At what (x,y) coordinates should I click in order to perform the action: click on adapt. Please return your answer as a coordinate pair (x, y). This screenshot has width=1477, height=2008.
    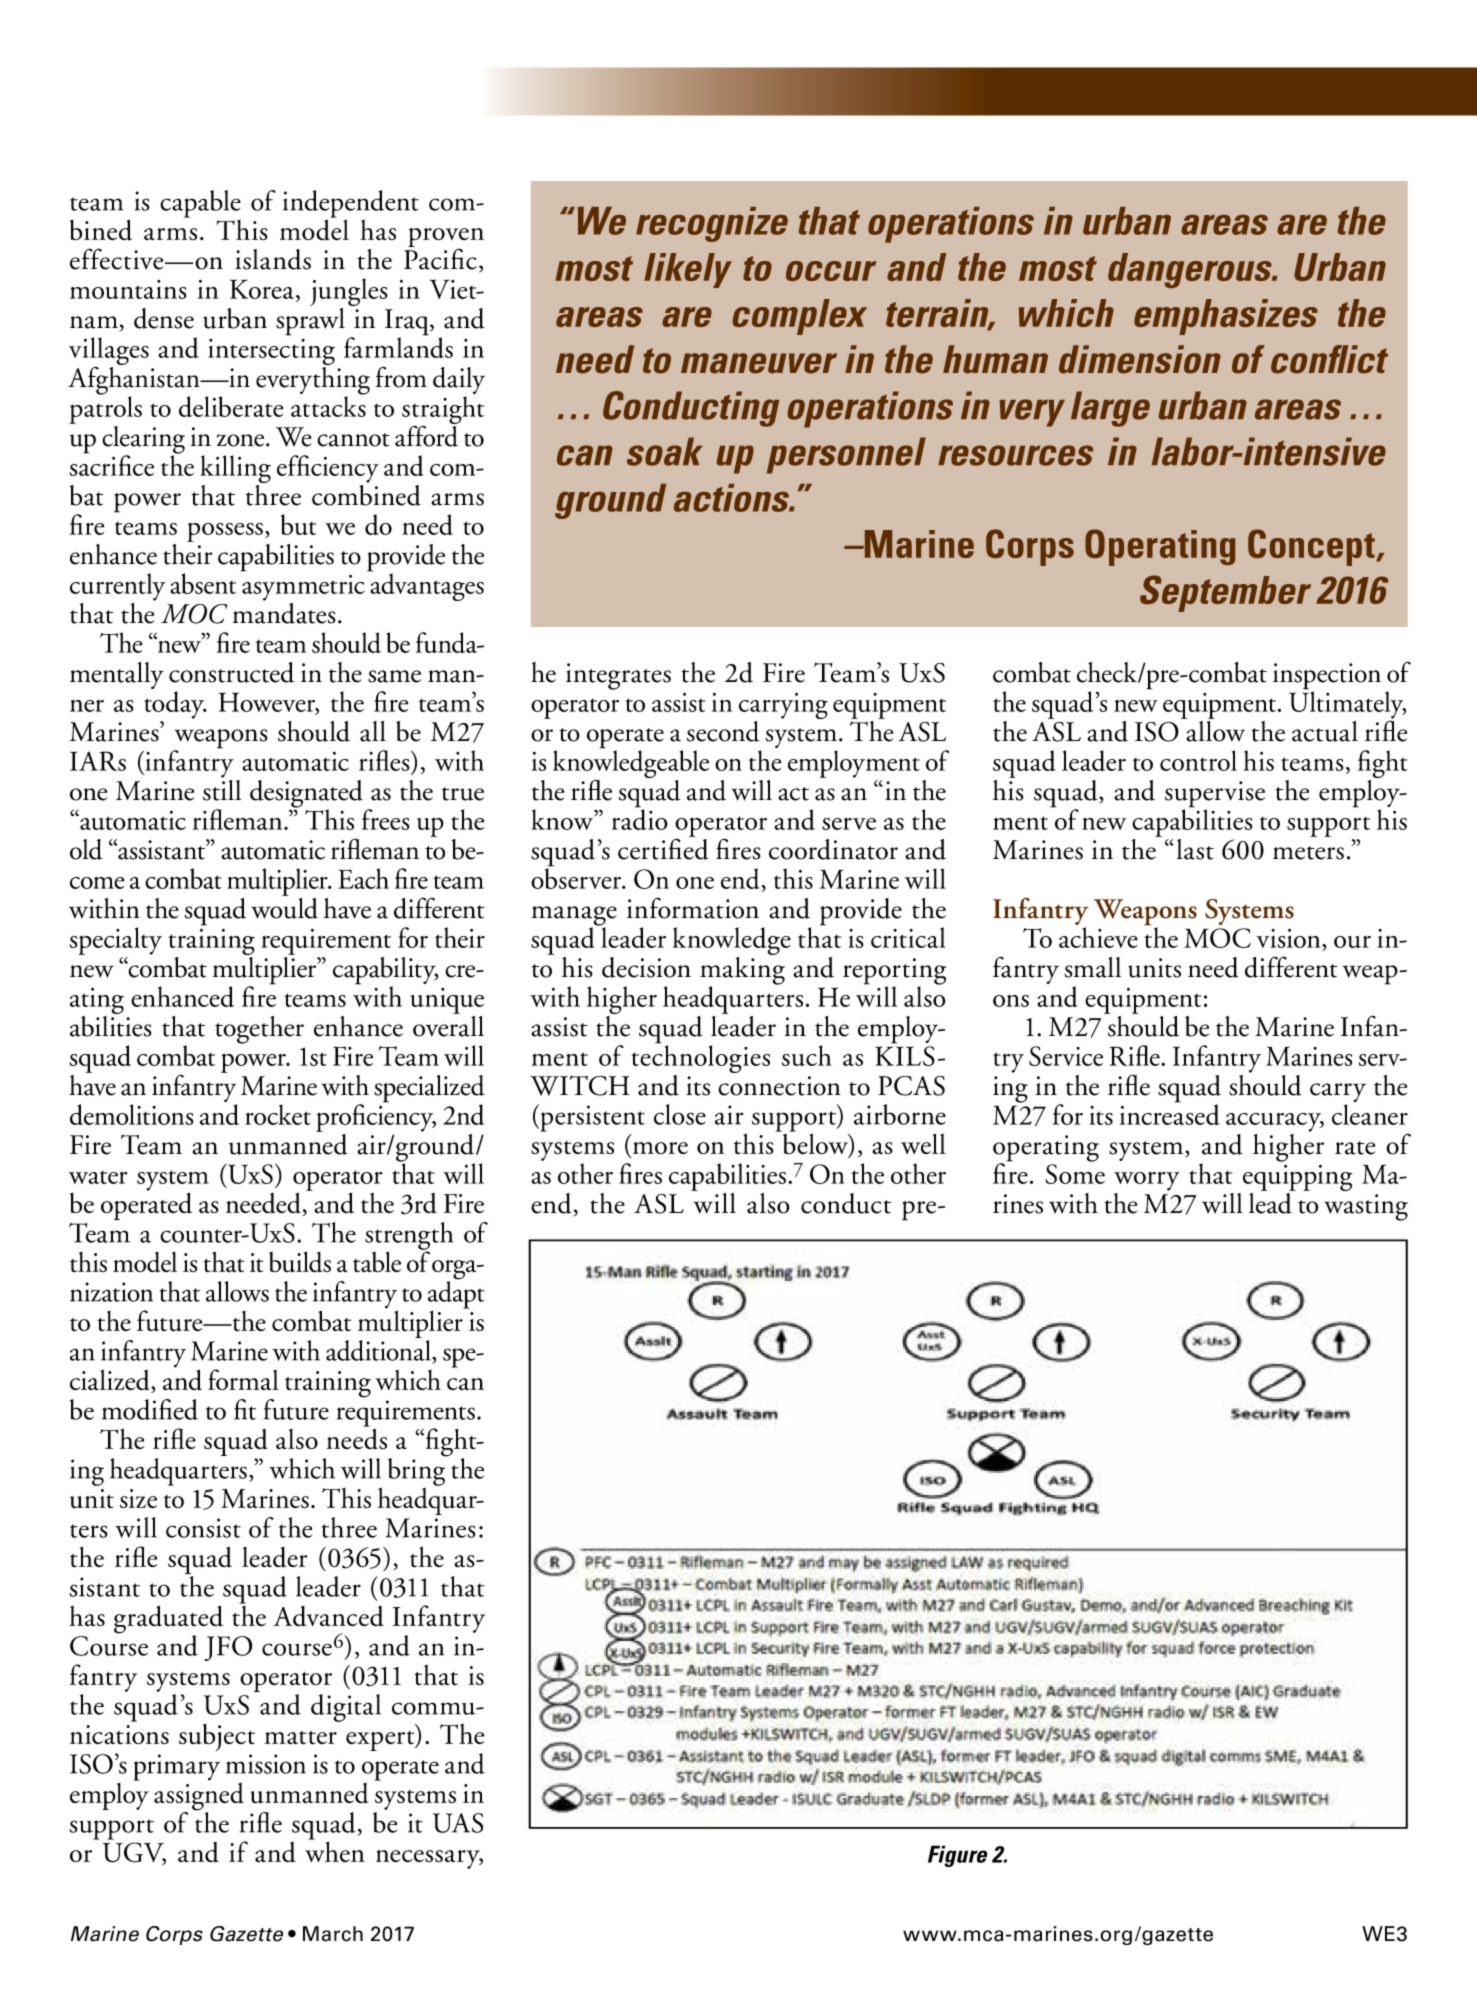
    Looking at the image, I should click on (456, 1295).
